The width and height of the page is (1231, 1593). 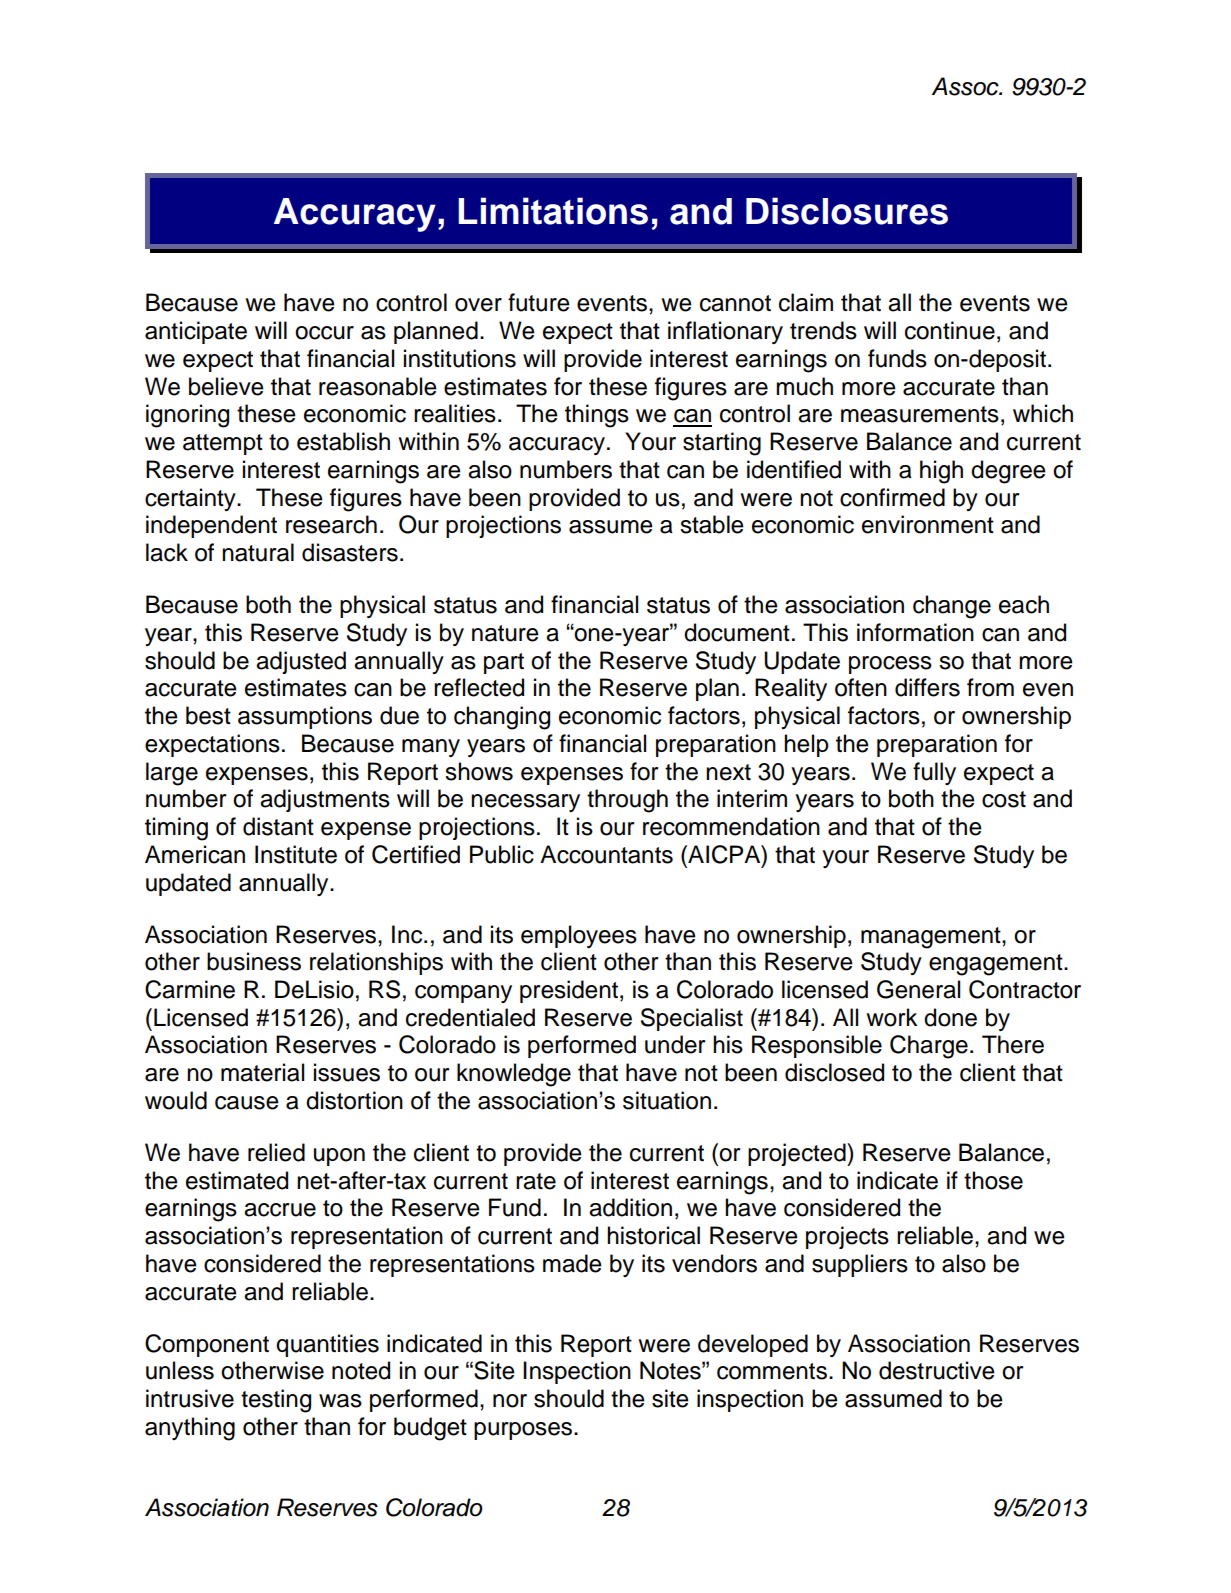 I want to click on Limitations, so click(x=553, y=211).
